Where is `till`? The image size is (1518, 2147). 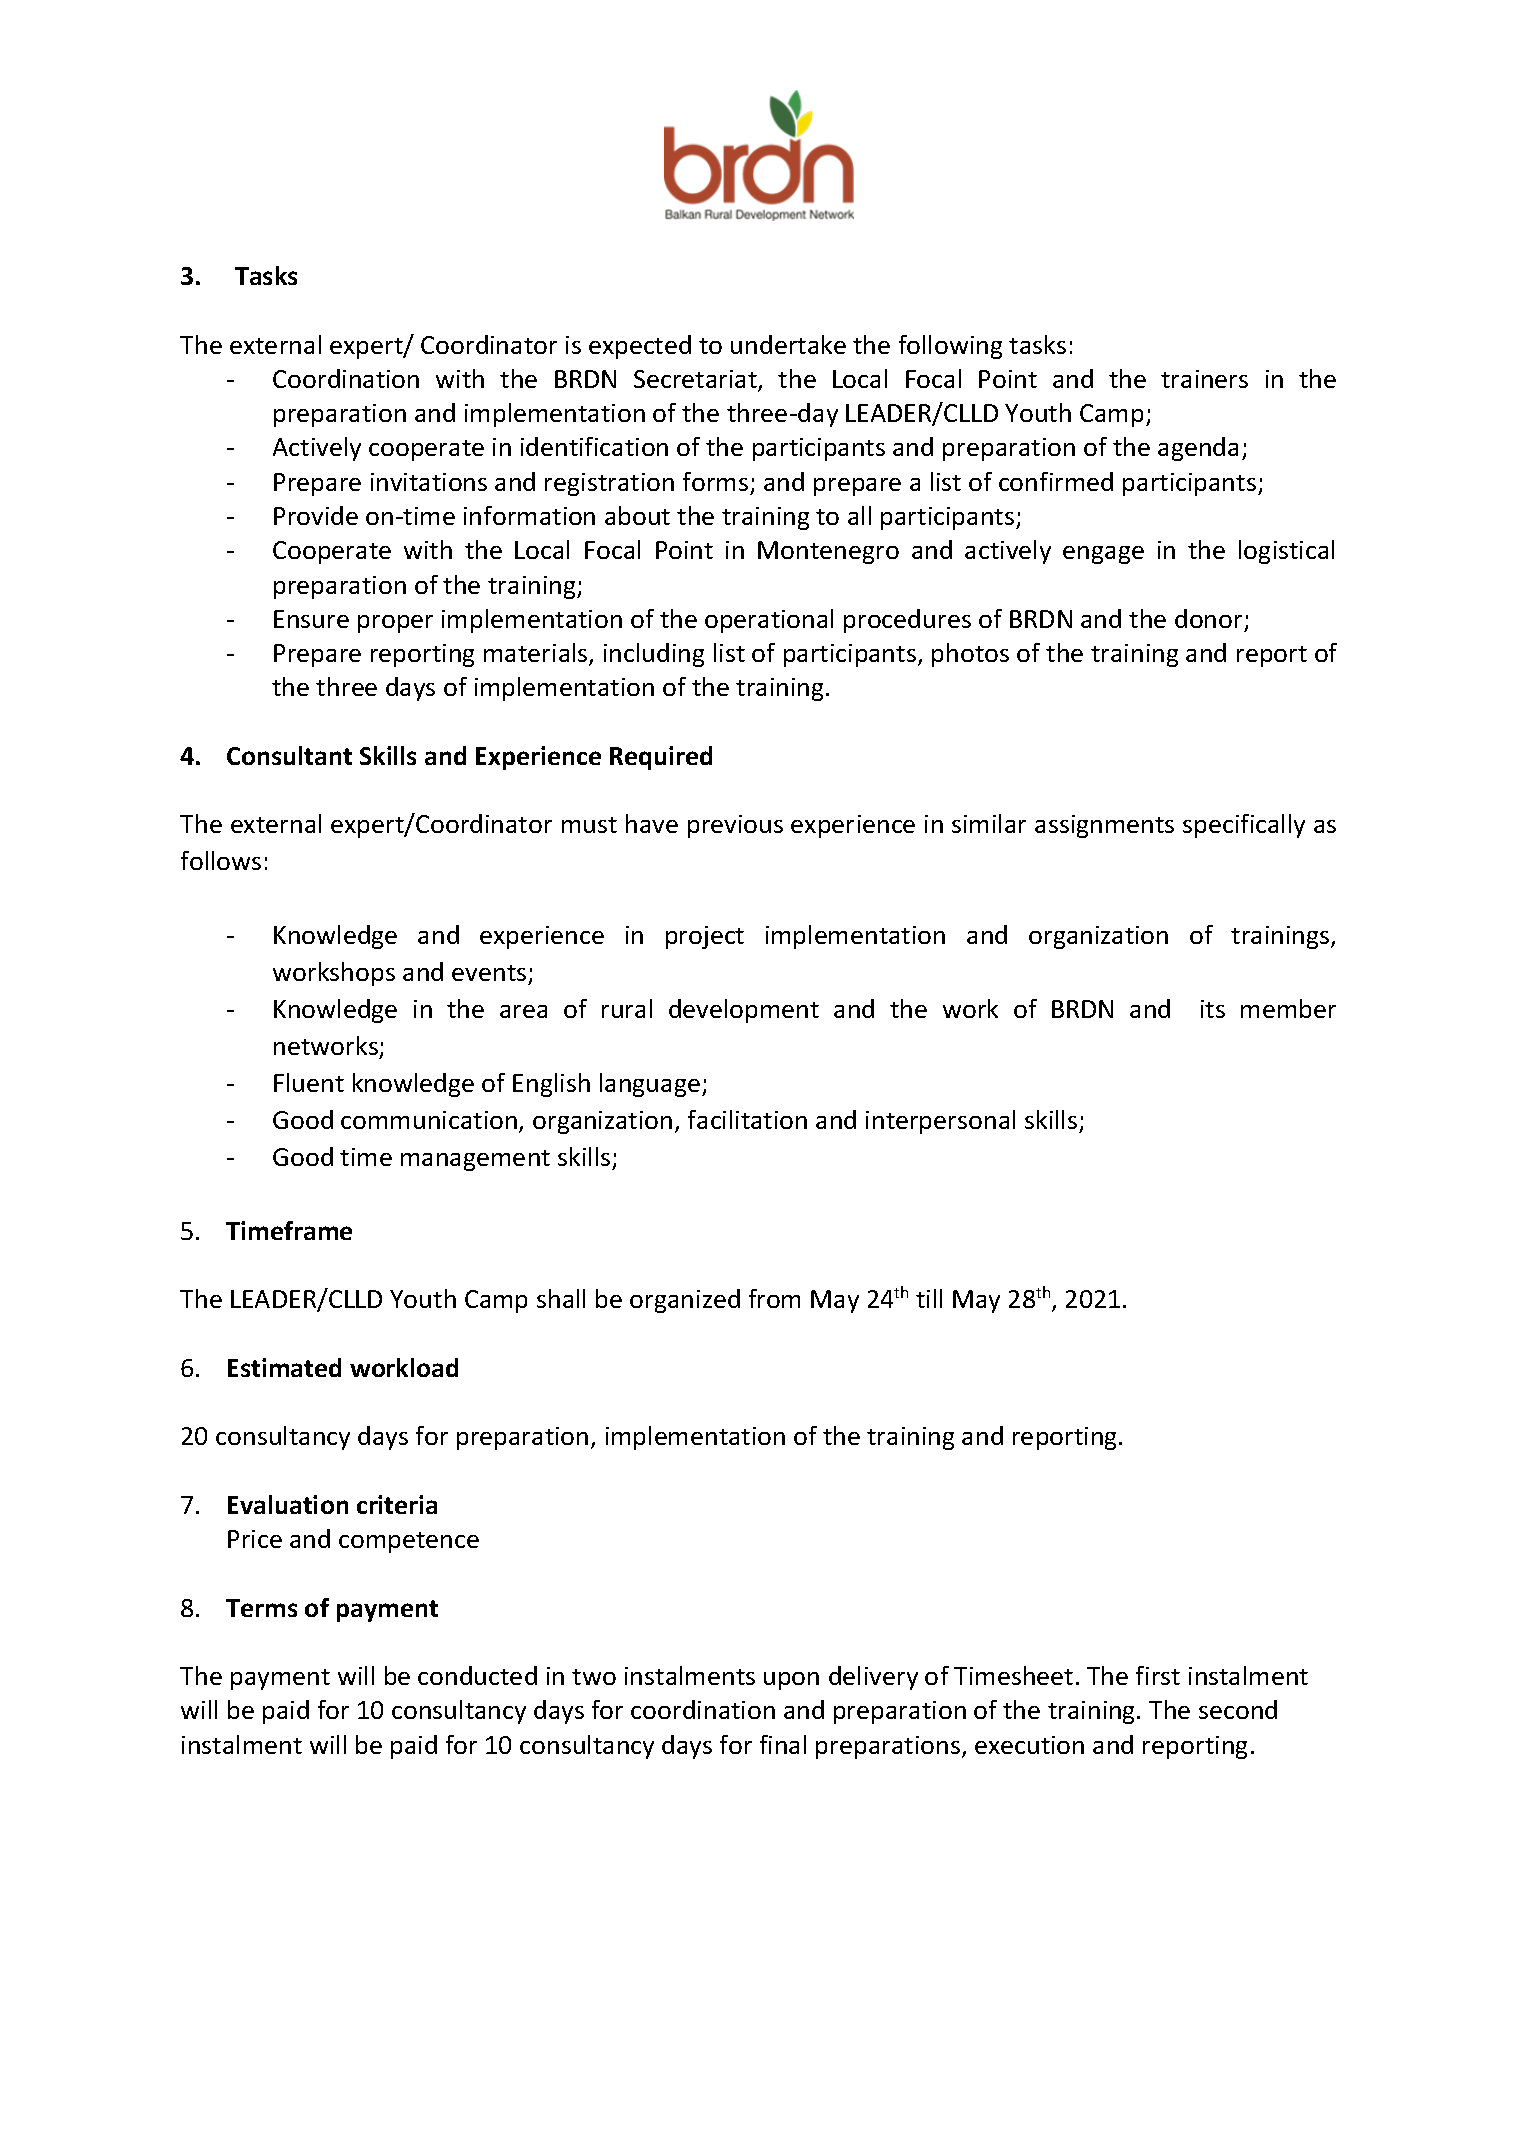
till is located at coordinates (929, 1298).
